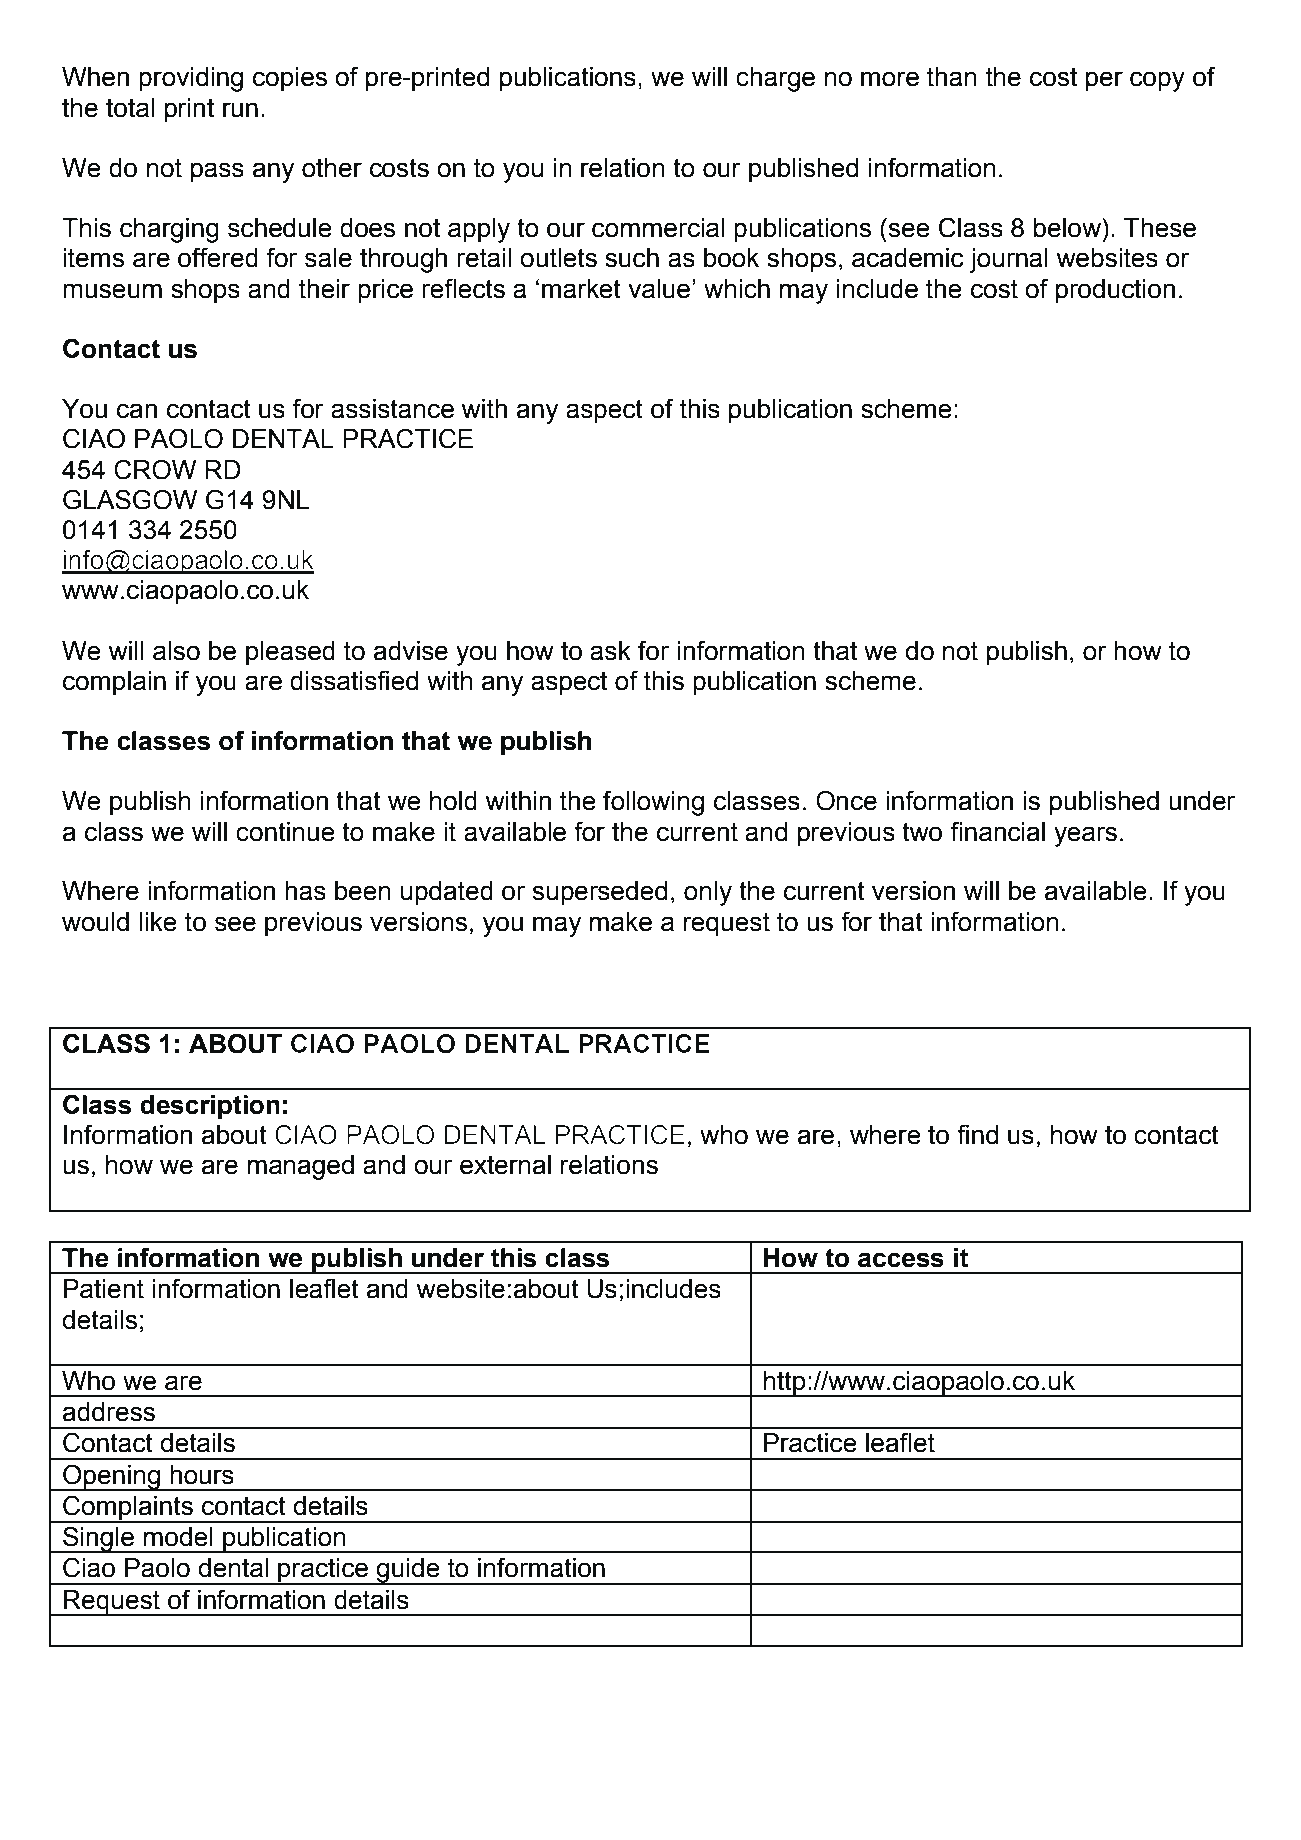  I want to click on find, so click(977, 1134).
